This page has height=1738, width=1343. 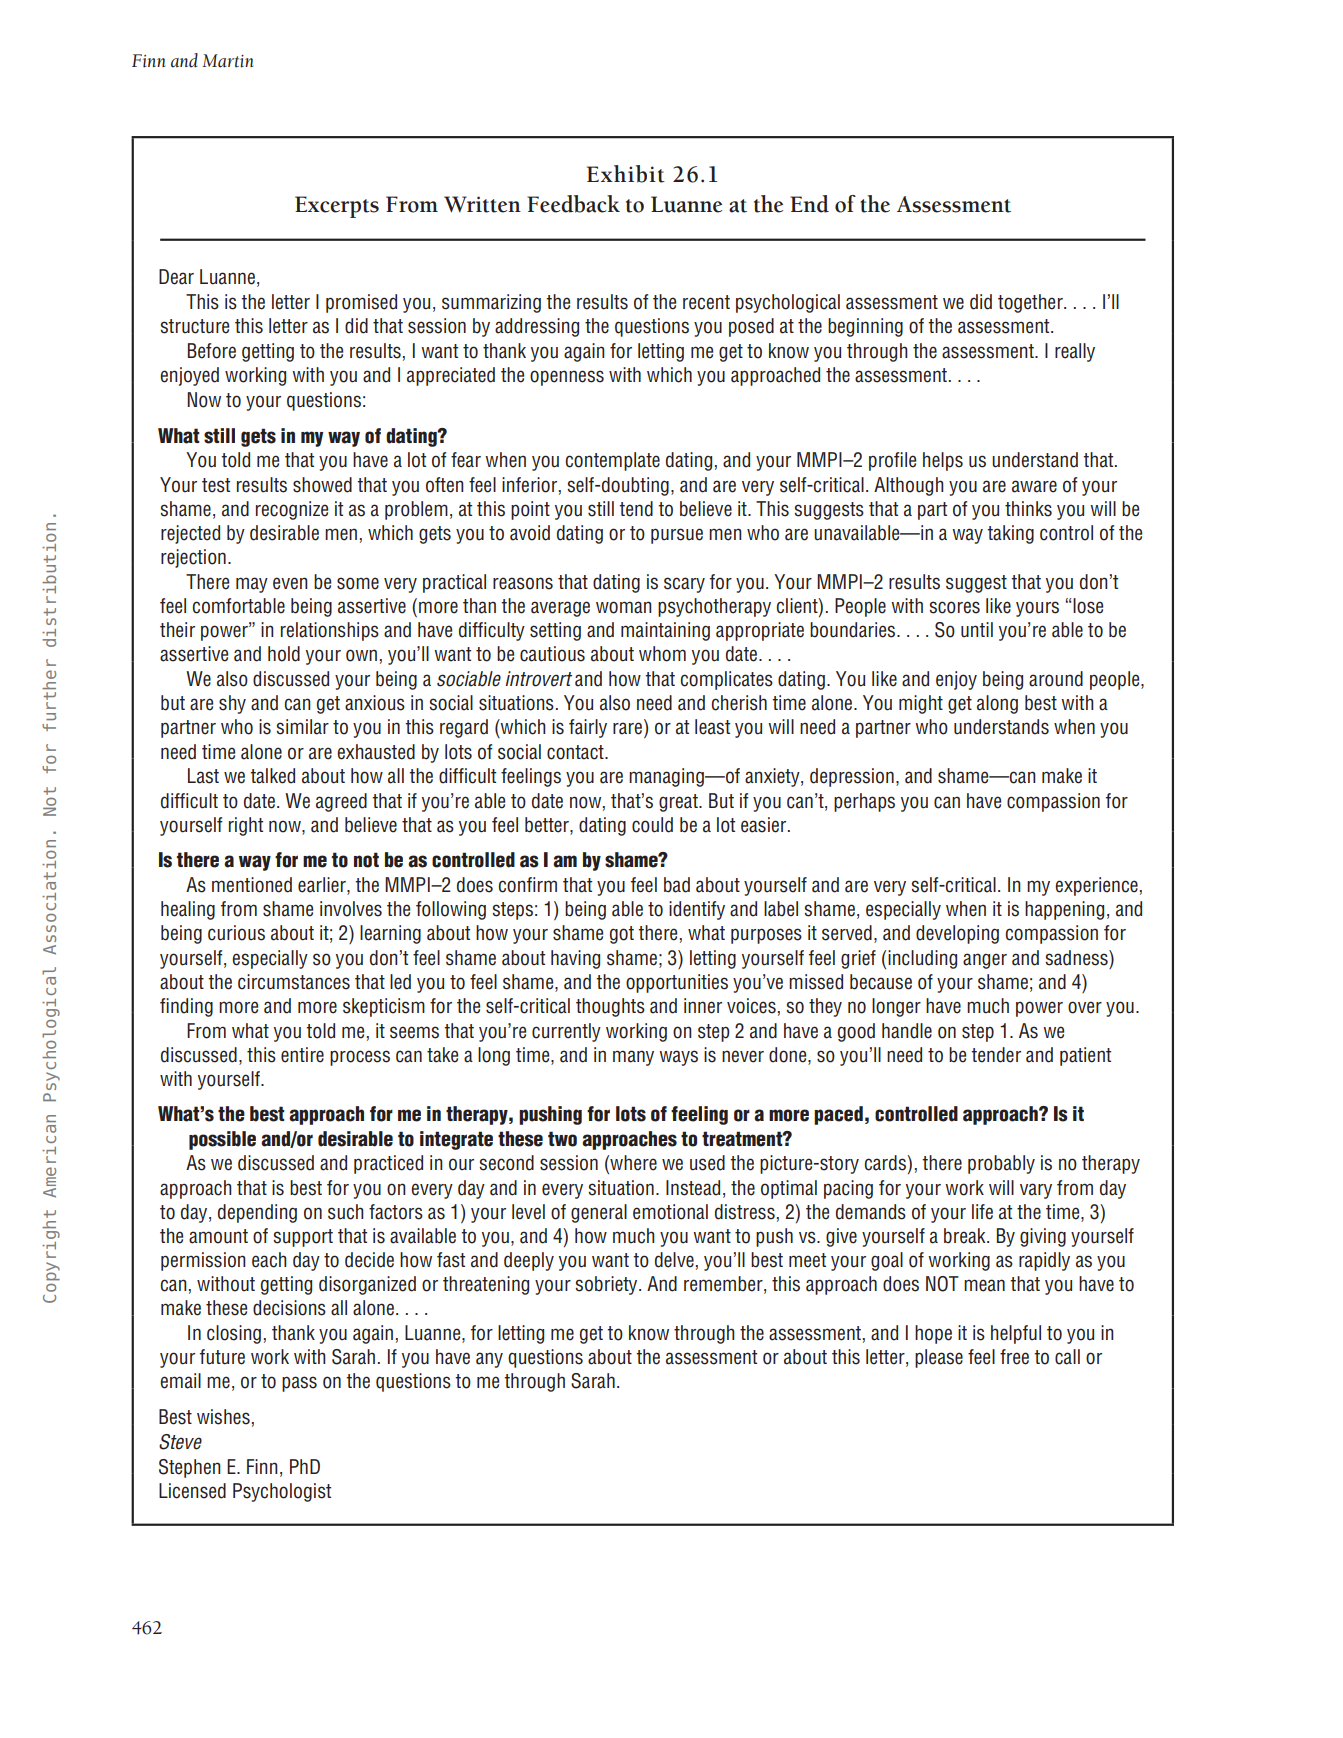 What do you see at coordinates (1075, 352) in the page?
I see `really` at bounding box center [1075, 352].
